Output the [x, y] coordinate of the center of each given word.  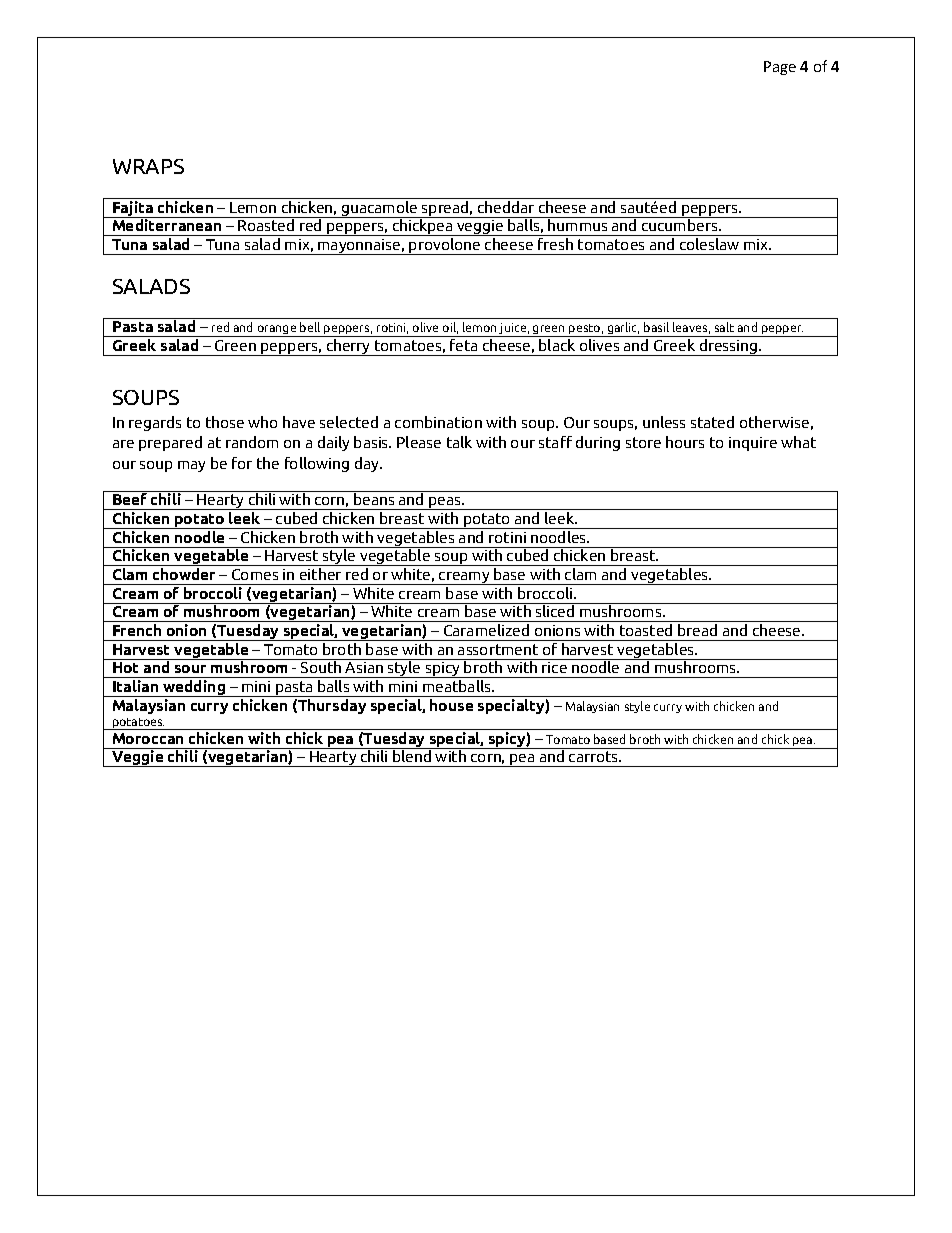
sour [190, 669]
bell [310, 327]
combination [438, 422]
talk [459, 442]
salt [724, 327]
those [225, 422]
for [242, 463]
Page [780, 68]
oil [450, 328]
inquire [753, 444]
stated [712, 422]
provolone [445, 246]
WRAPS [148, 166]
